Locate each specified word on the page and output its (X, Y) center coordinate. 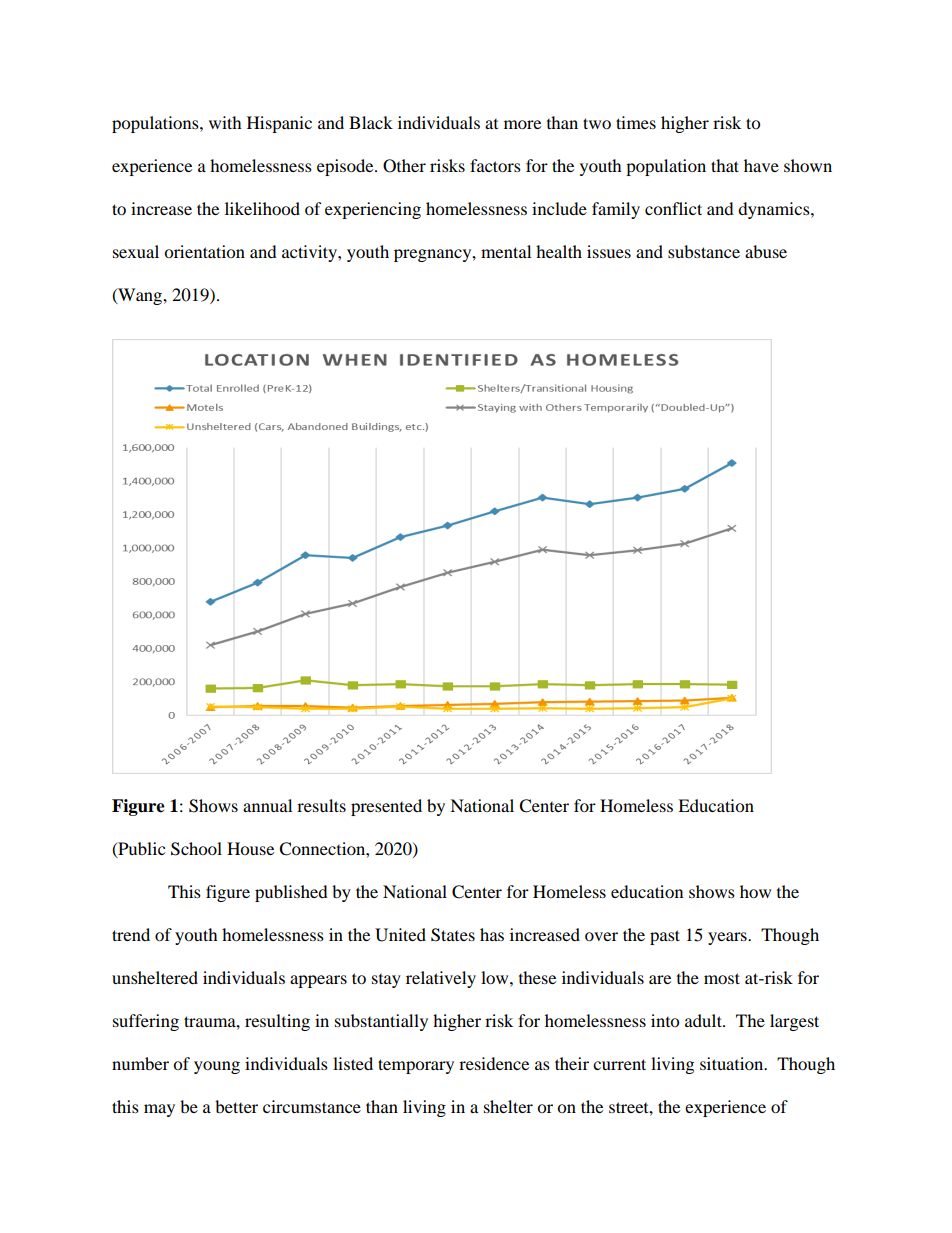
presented (386, 807)
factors (495, 165)
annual (267, 805)
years (728, 938)
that (725, 165)
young (217, 1067)
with (225, 122)
